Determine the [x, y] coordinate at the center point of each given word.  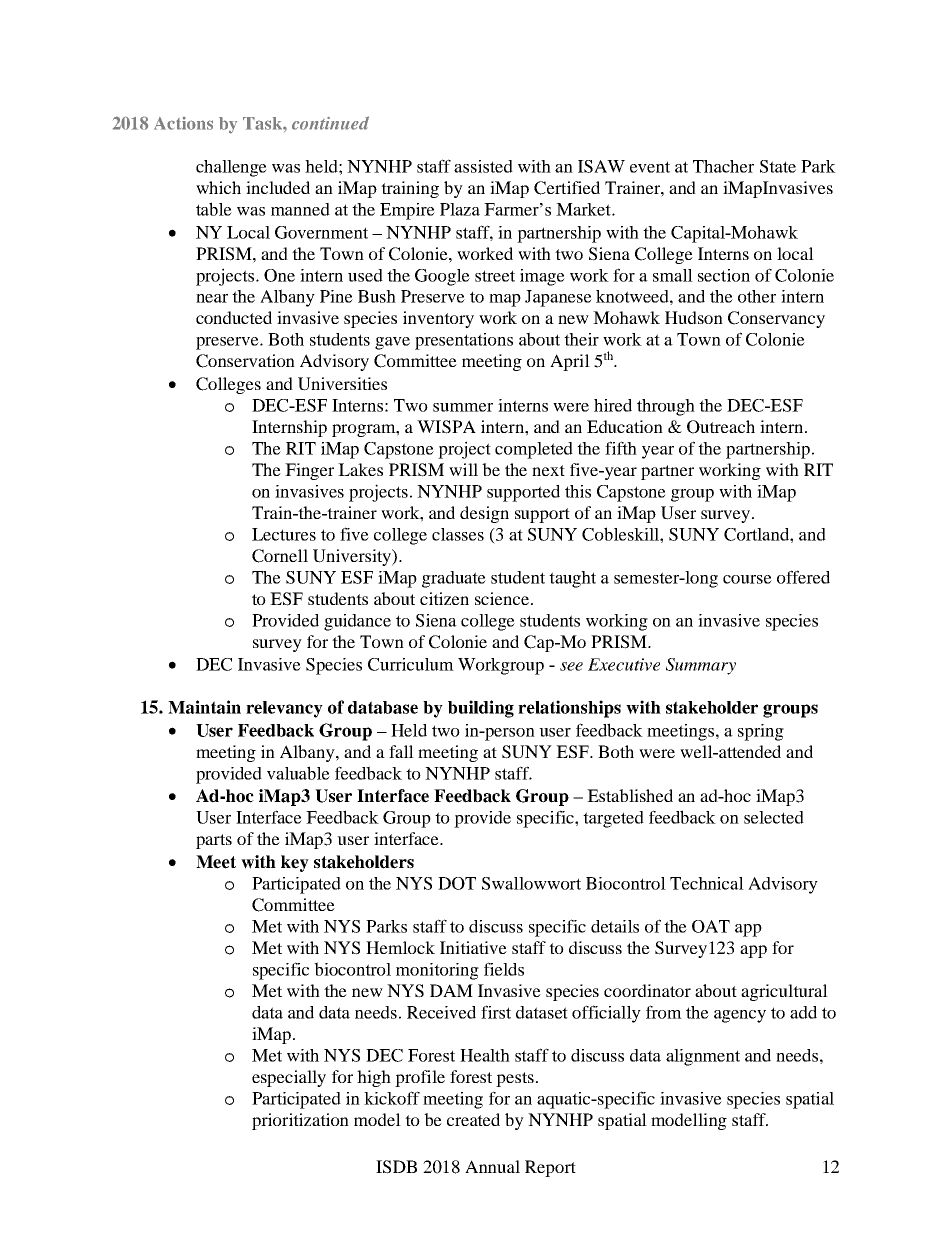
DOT [457, 883]
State [778, 166]
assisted [483, 166]
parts [214, 841]
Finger [309, 471]
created [473, 1119]
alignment [703, 1057]
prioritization [300, 1121]
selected [774, 817]
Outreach [721, 427]
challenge [231, 168]
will [463, 469]
